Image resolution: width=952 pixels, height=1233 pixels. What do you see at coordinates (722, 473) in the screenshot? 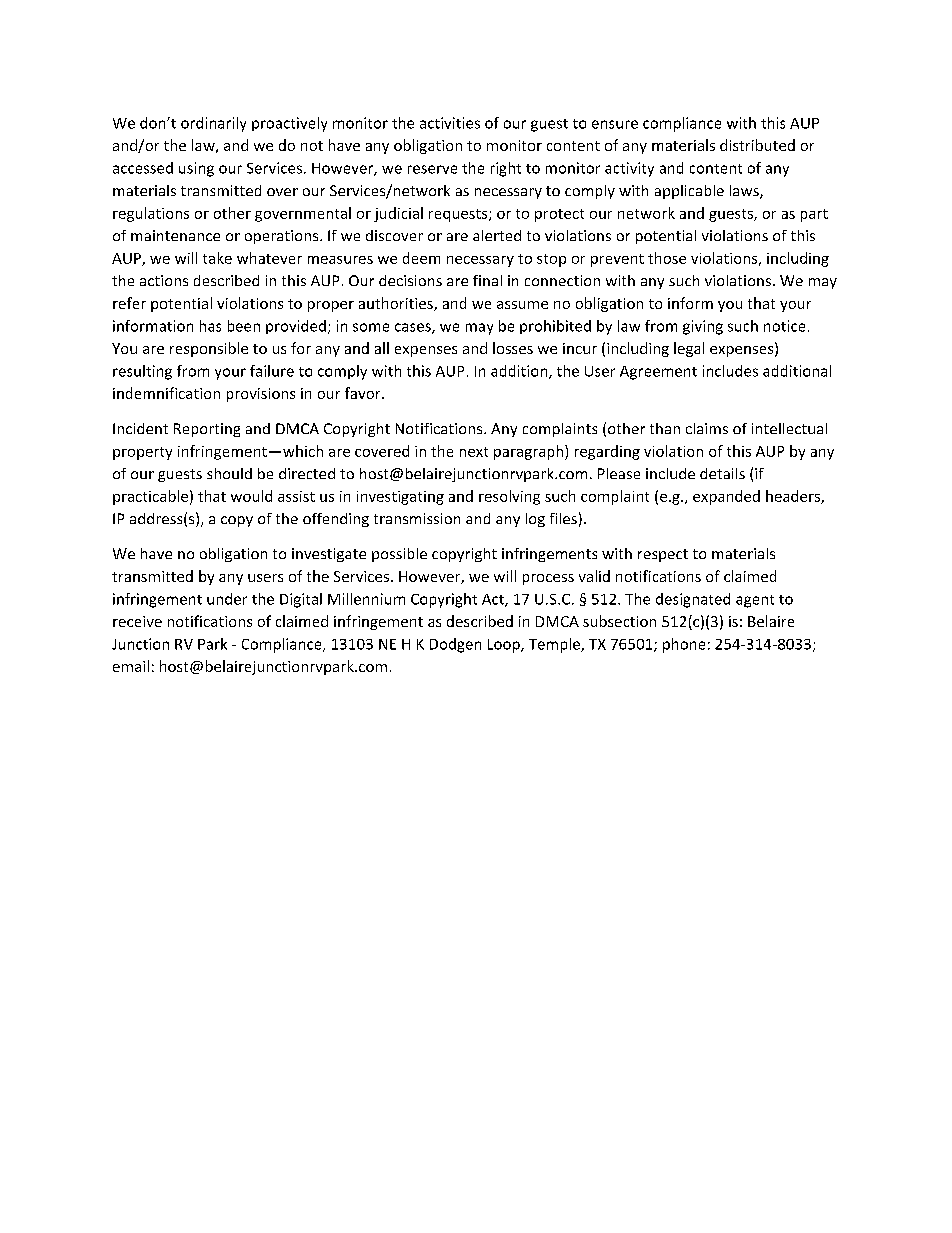
I see `details` at bounding box center [722, 473].
